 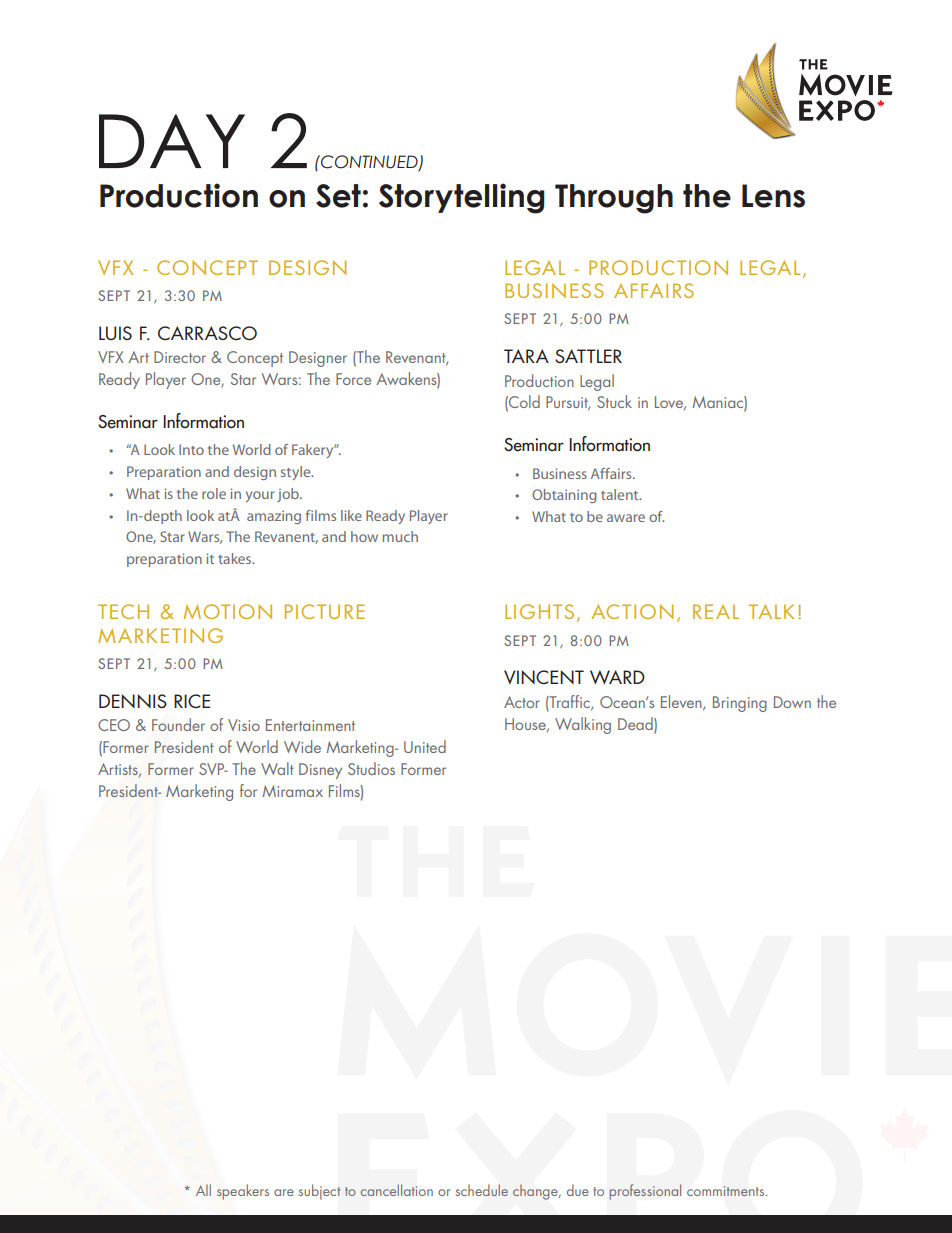 I want to click on All, so click(x=203, y=1190).
